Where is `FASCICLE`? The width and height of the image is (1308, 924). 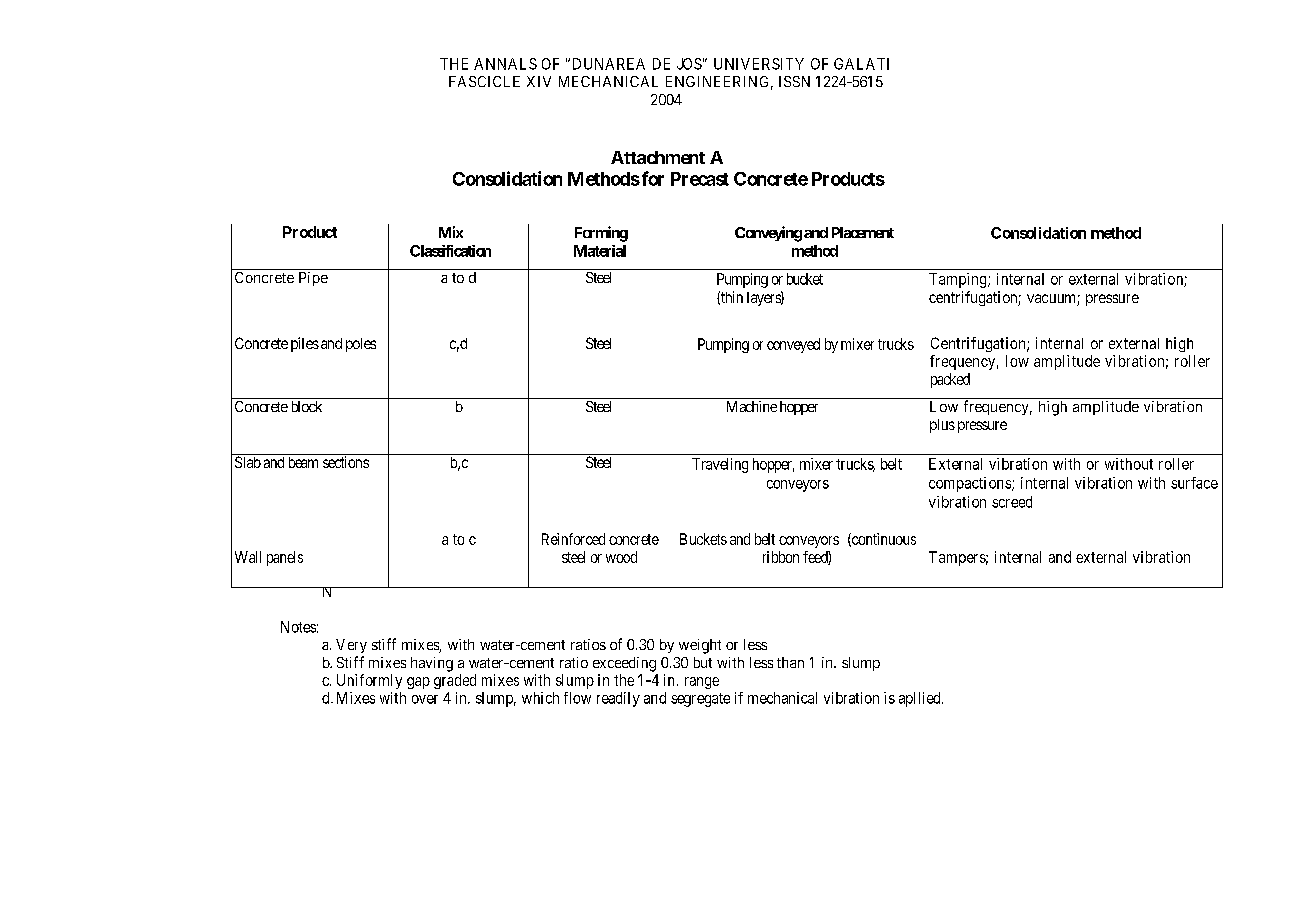 FASCICLE is located at coordinates (484, 81).
